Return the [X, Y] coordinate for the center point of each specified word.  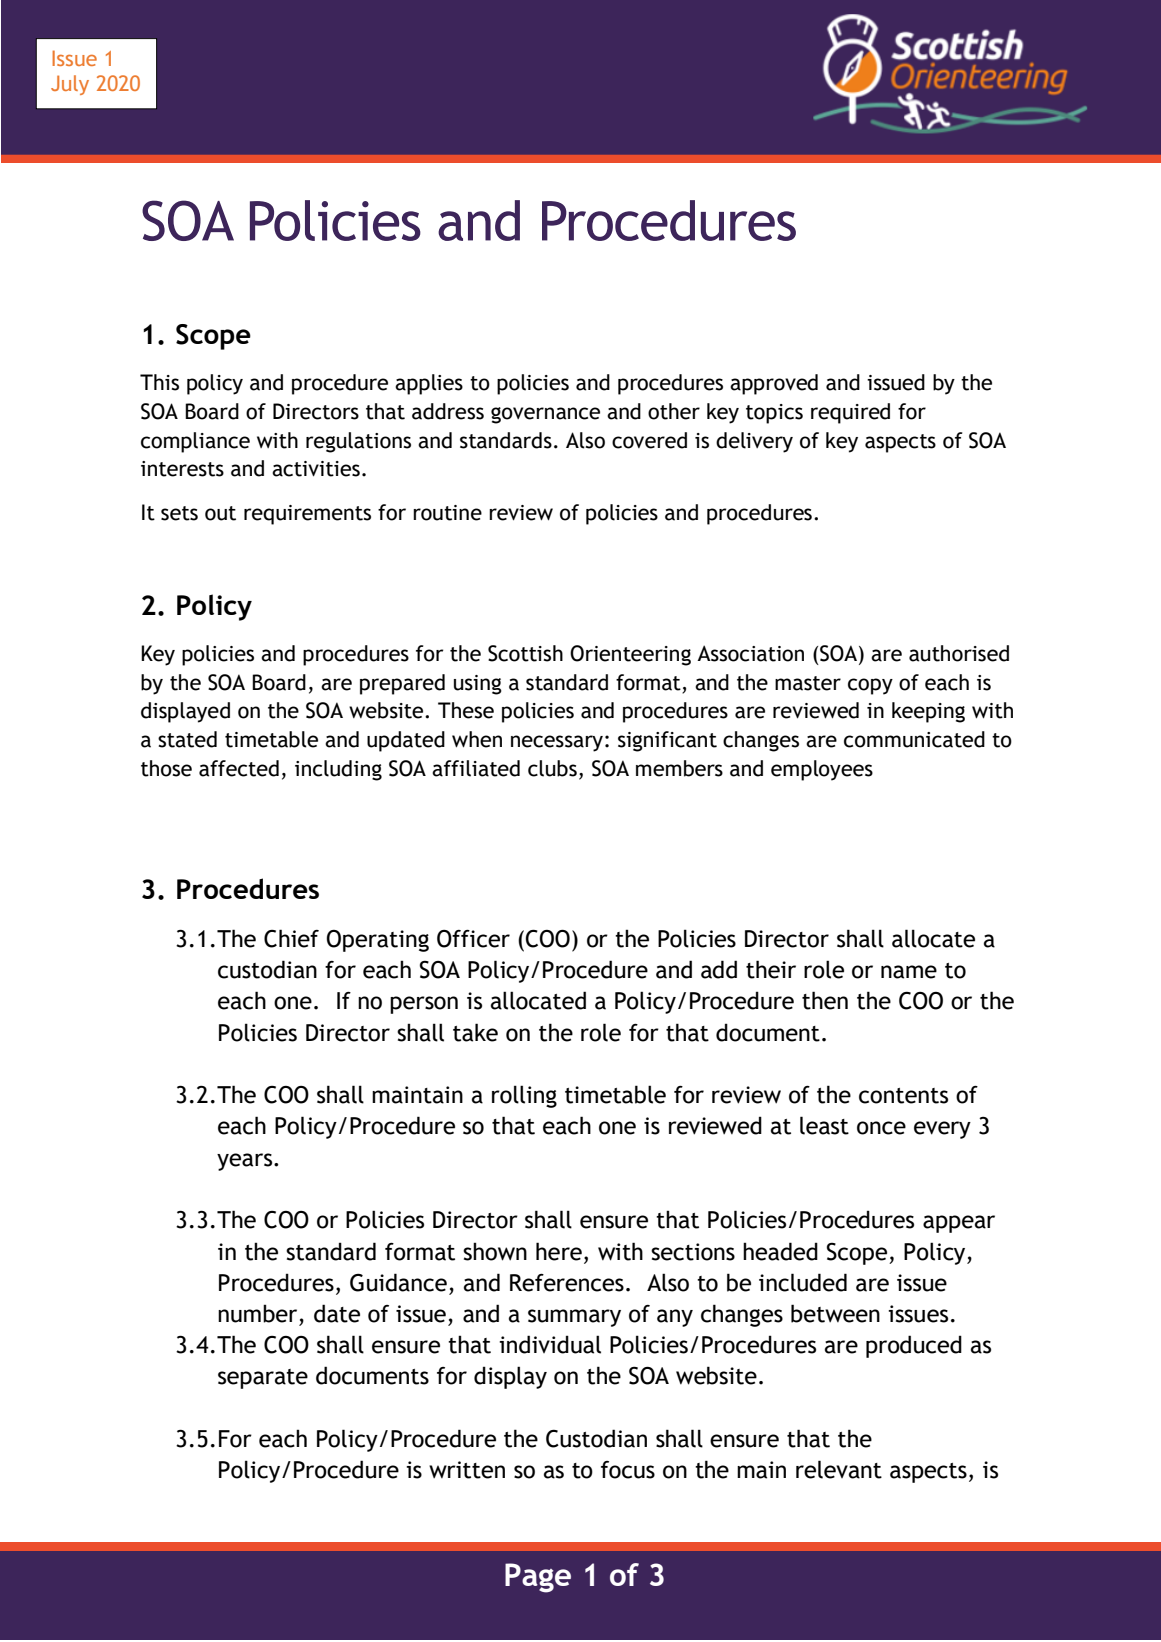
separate [263, 1379]
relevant [839, 1469]
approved [774, 384]
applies [429, 384]
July [70, 85]
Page [538, 1578]
